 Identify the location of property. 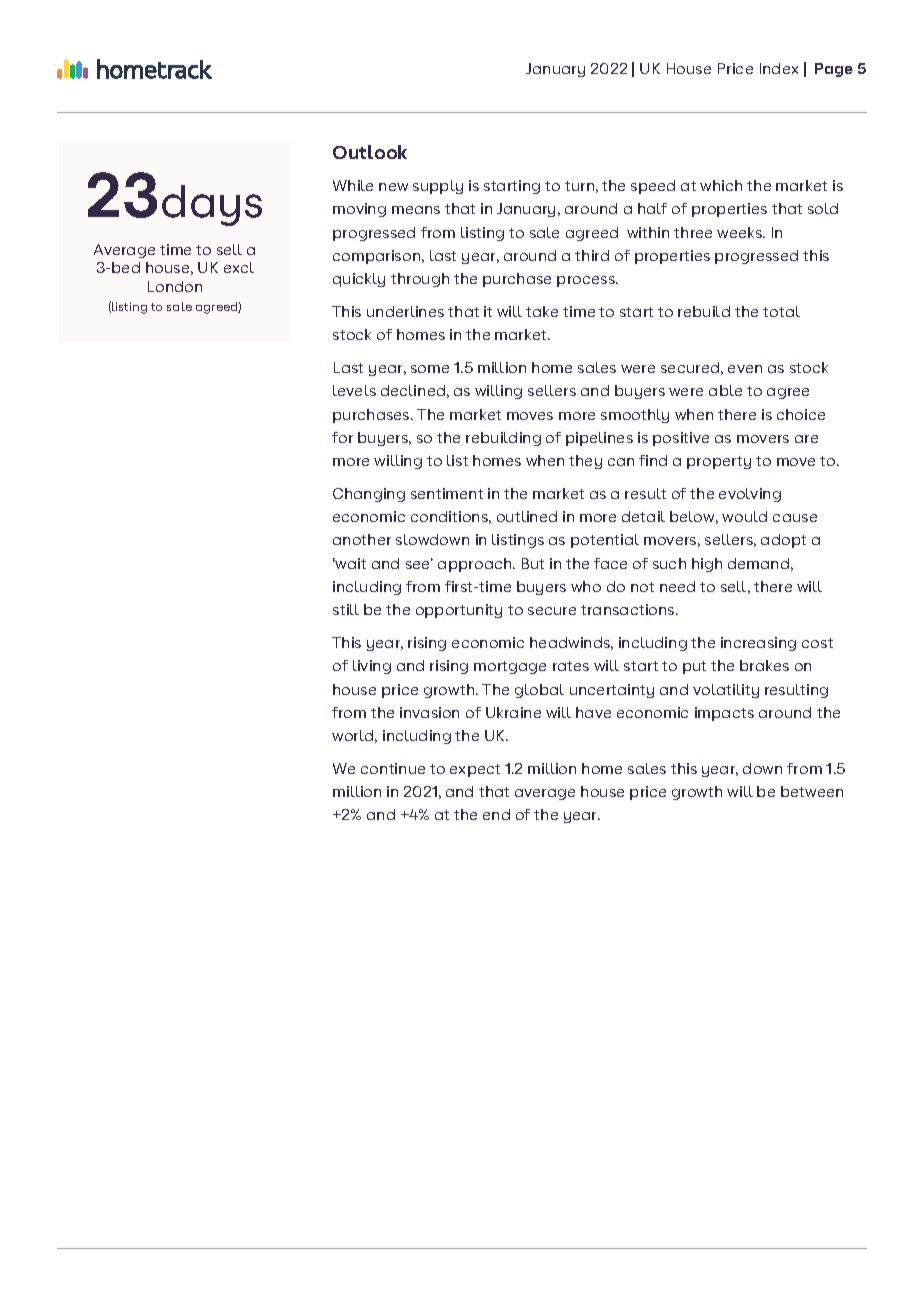
(719, 462).
